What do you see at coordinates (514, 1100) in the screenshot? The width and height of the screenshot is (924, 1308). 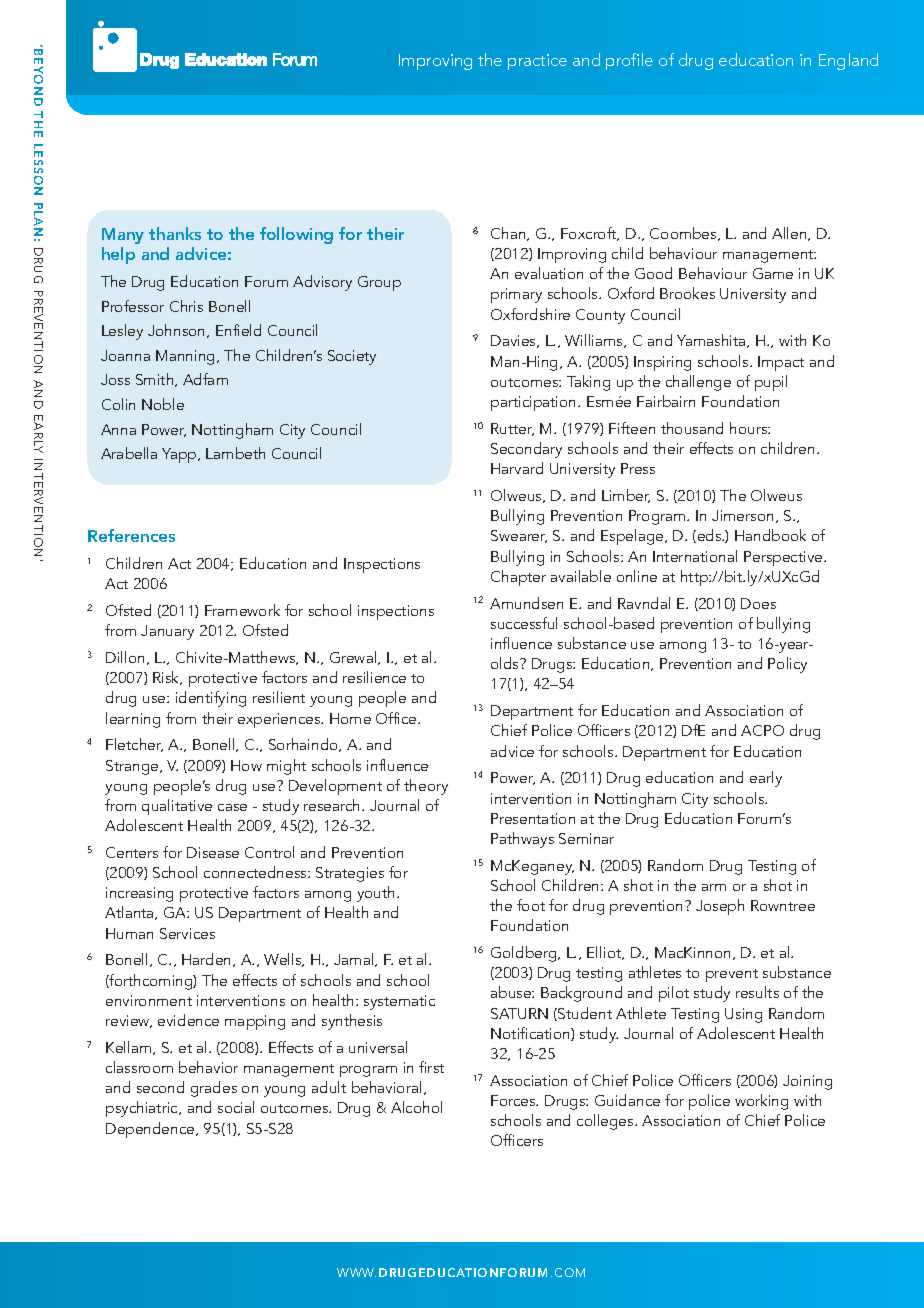 I see `Forces` at bounding box center [514, 1100].
